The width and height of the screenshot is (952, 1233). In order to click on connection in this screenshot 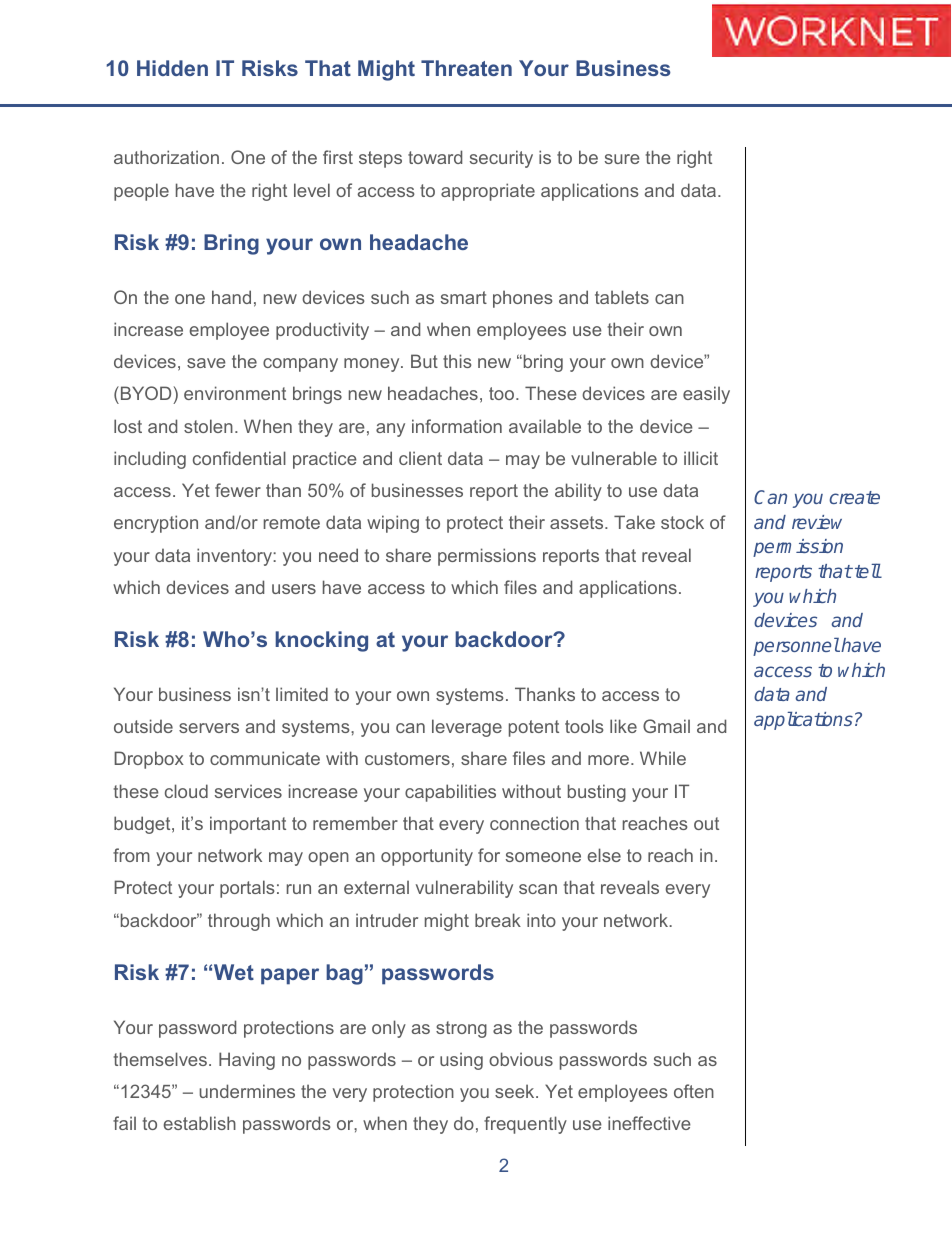, I will do `click(534, 823)`.
